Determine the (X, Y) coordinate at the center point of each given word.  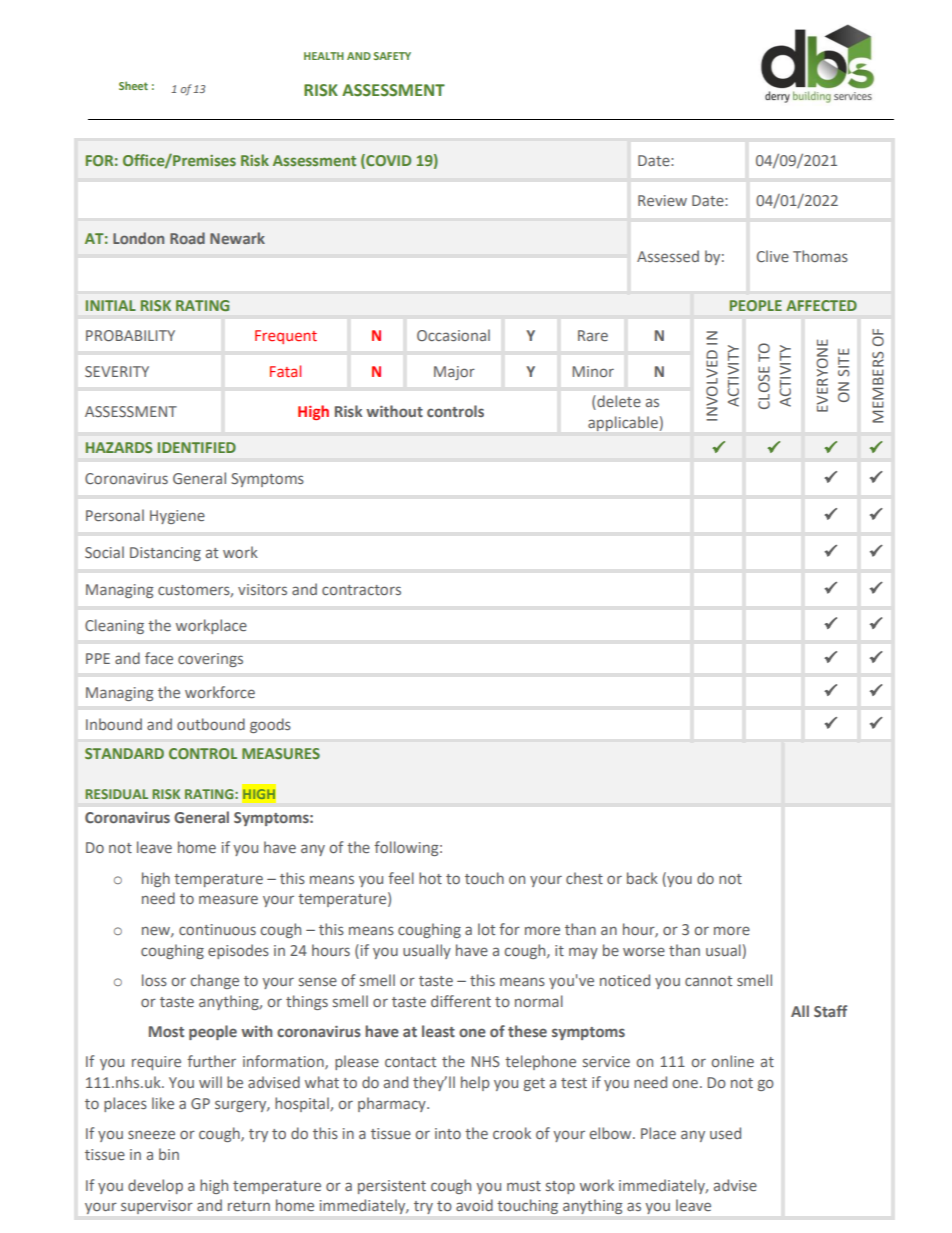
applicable (623, 423)
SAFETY (392, 56)
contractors (361, 590)
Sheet (133, 85)
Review (662, 200)
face (159, 658)
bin (169, 1154)
